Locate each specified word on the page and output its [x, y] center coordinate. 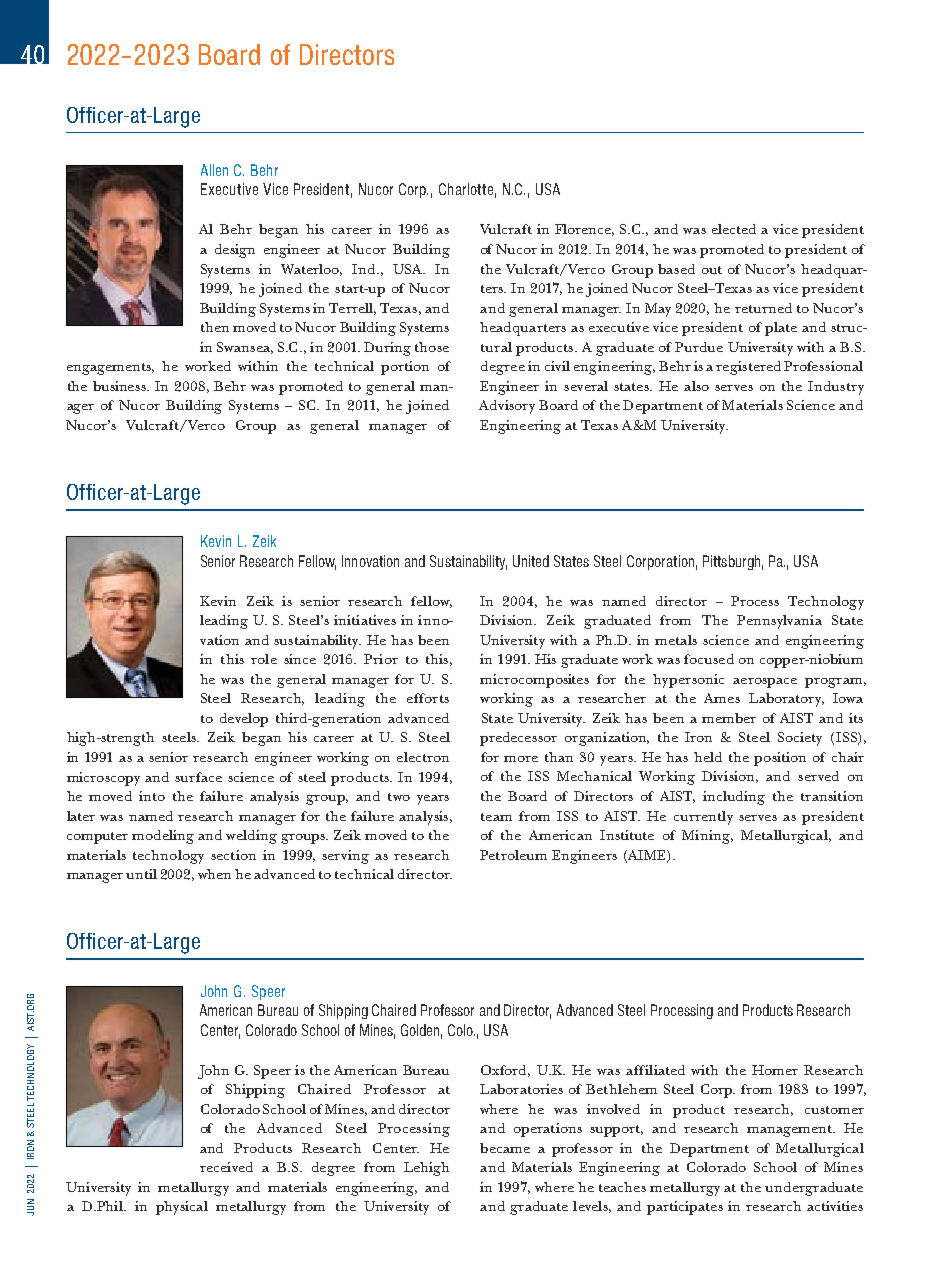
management [791, 1131]
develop [244, 720]
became [505, 1148]
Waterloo [311, 270]
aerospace [765, 683]
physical [182, 1208]
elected [734, 229]
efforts [428, 698]
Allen [214, 170]
